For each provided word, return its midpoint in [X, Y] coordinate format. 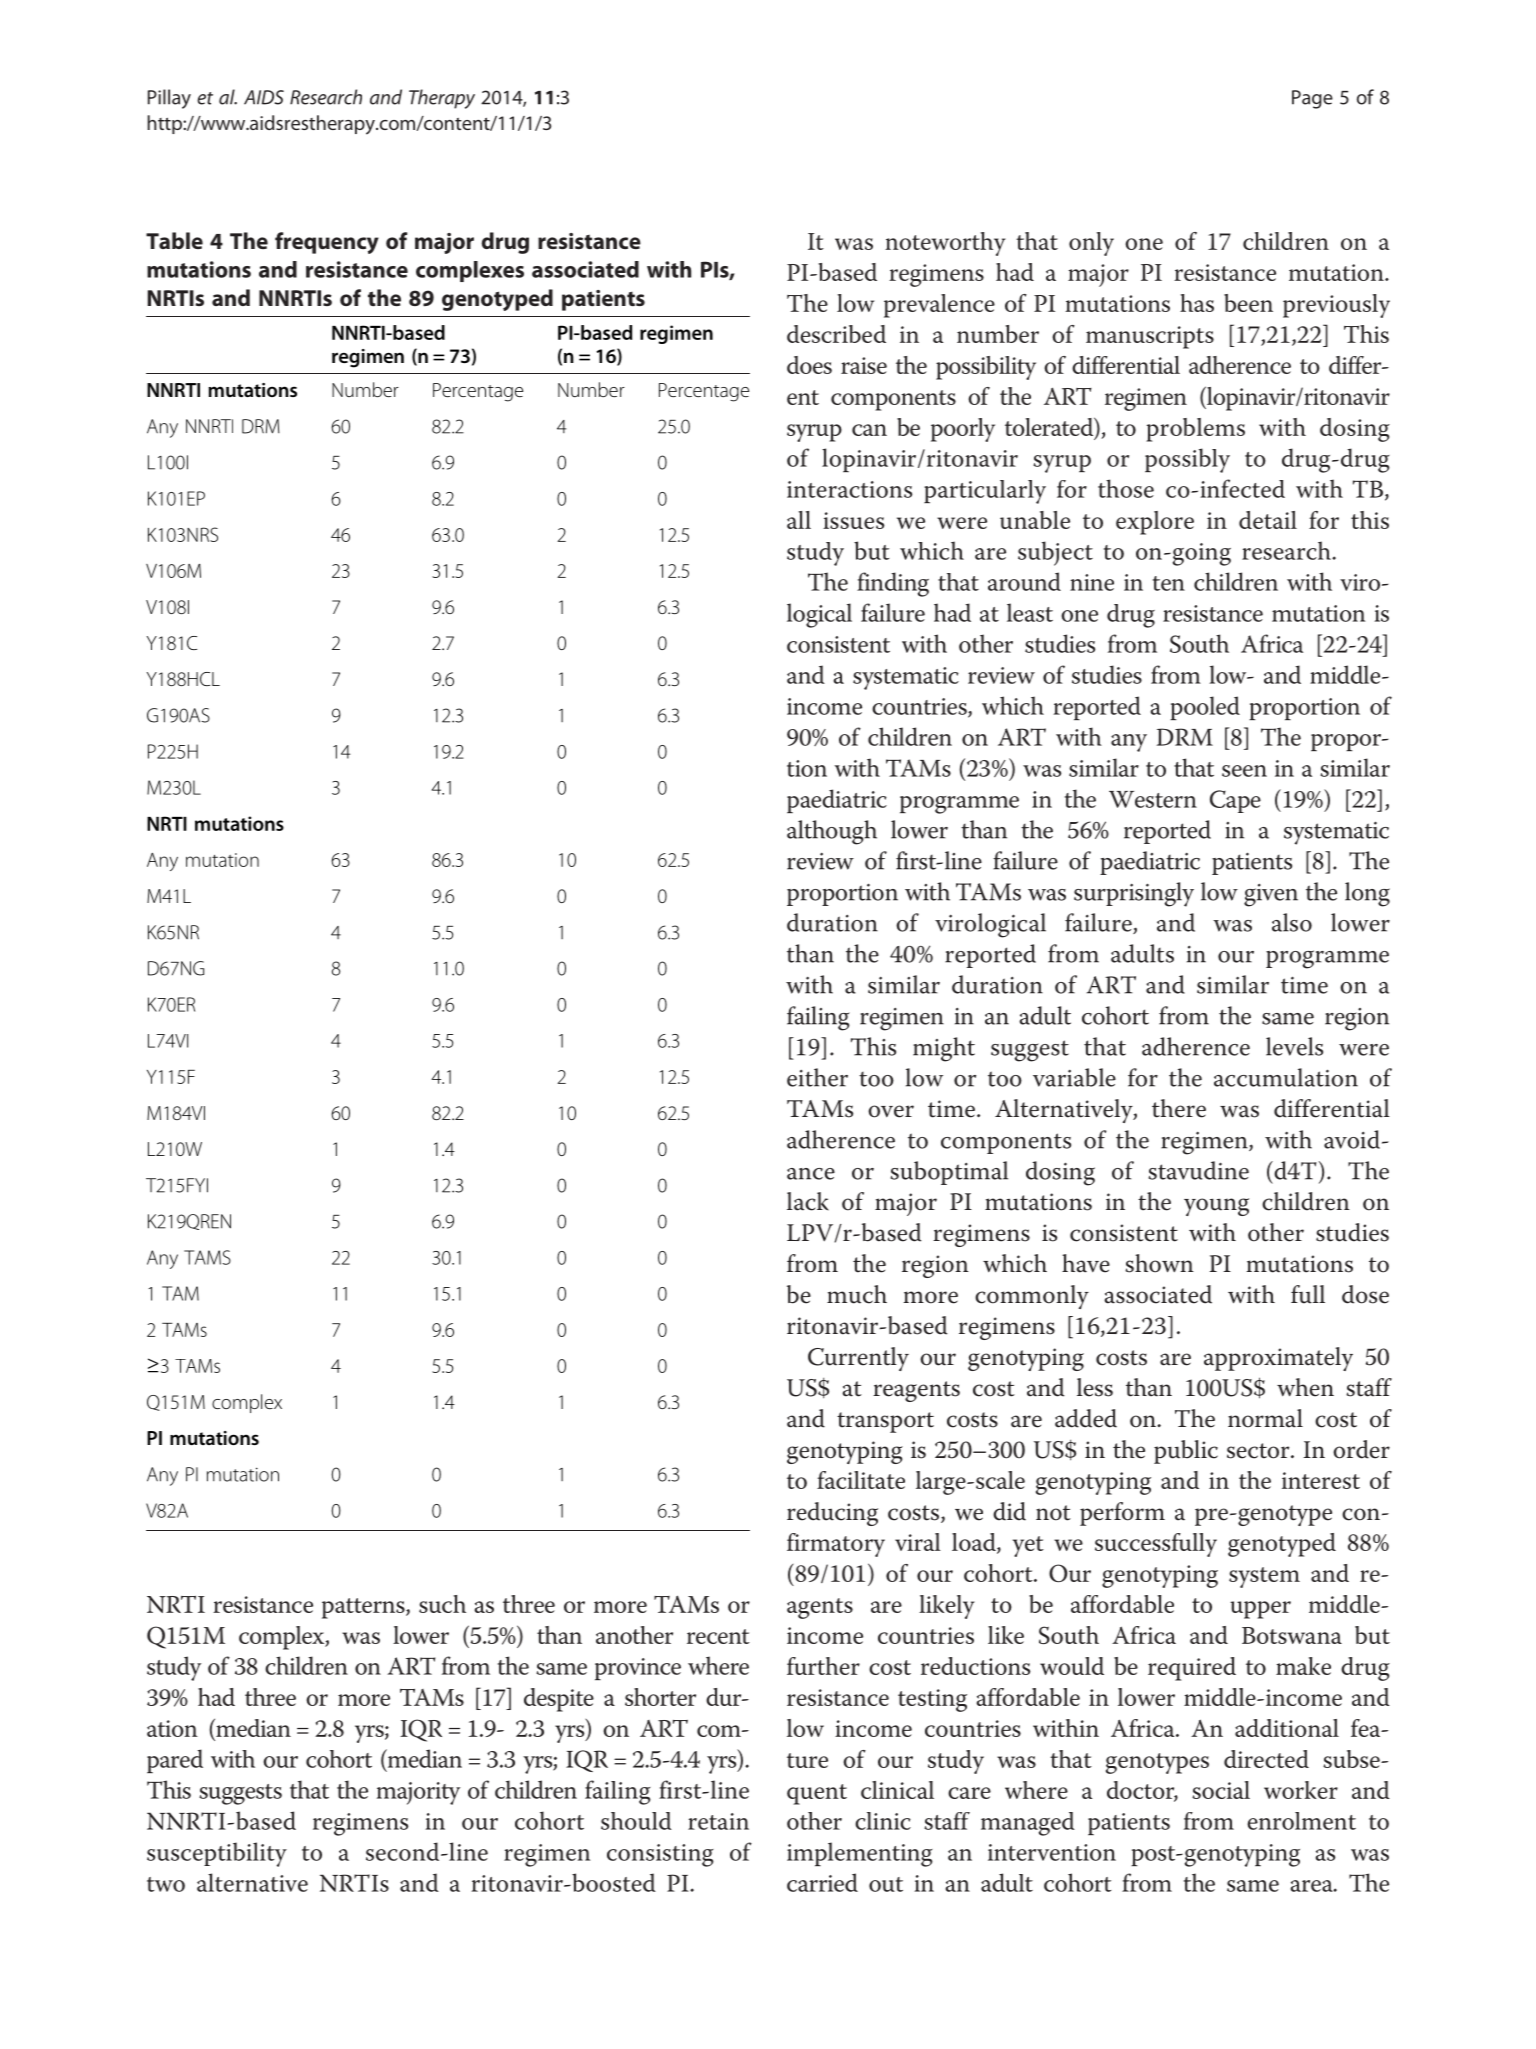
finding [893, 584]
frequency [327, 243]
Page [1312, 99]
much [857, 1294]
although [832, 832]
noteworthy [945, 244]
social [1221, 1790]
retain [718, 1821]
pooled [1205, 708]
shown [1159, 1263]
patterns [364, 1608]
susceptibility [217, 1854]
